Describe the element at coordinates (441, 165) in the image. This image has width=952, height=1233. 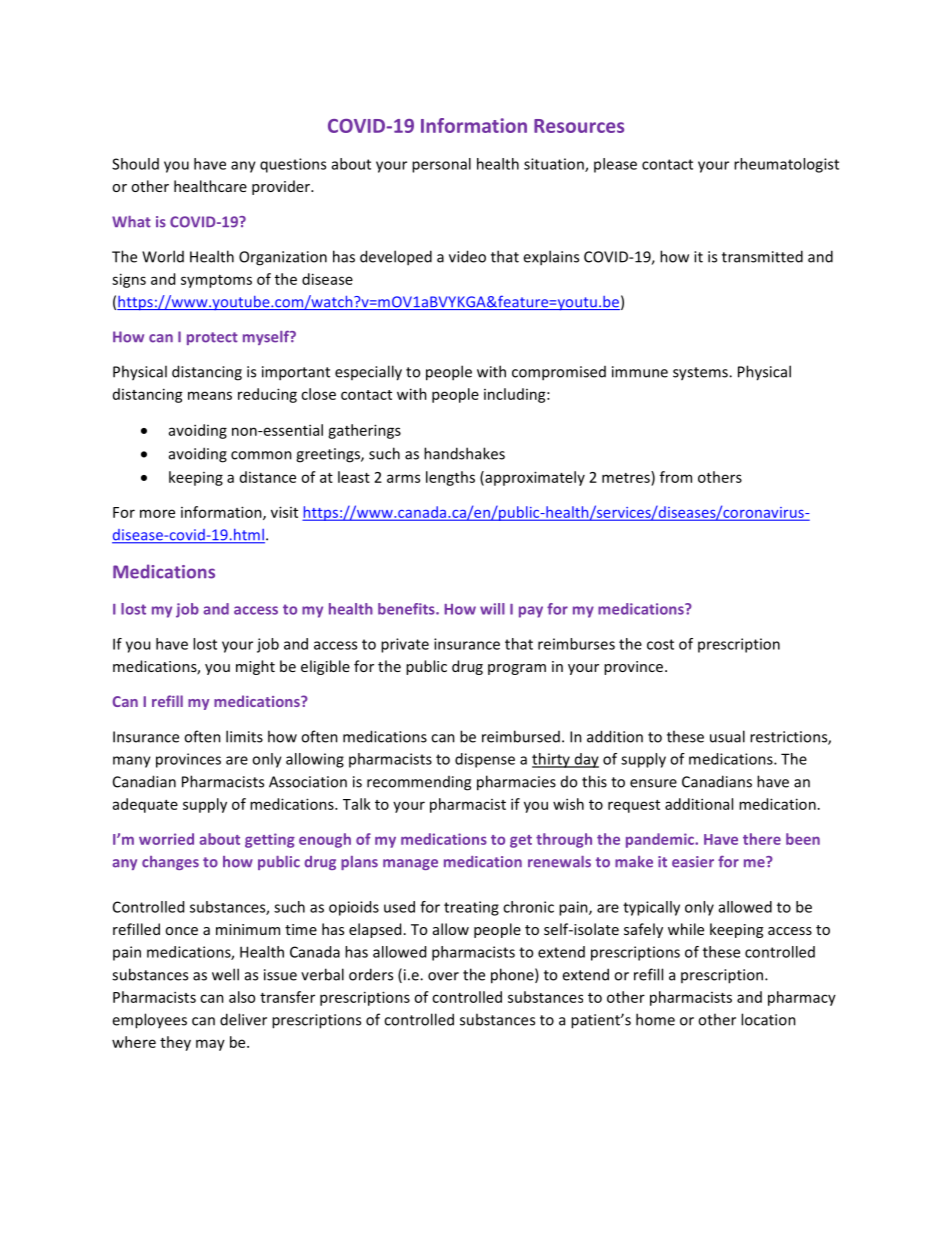
I see `personal` at that location.
